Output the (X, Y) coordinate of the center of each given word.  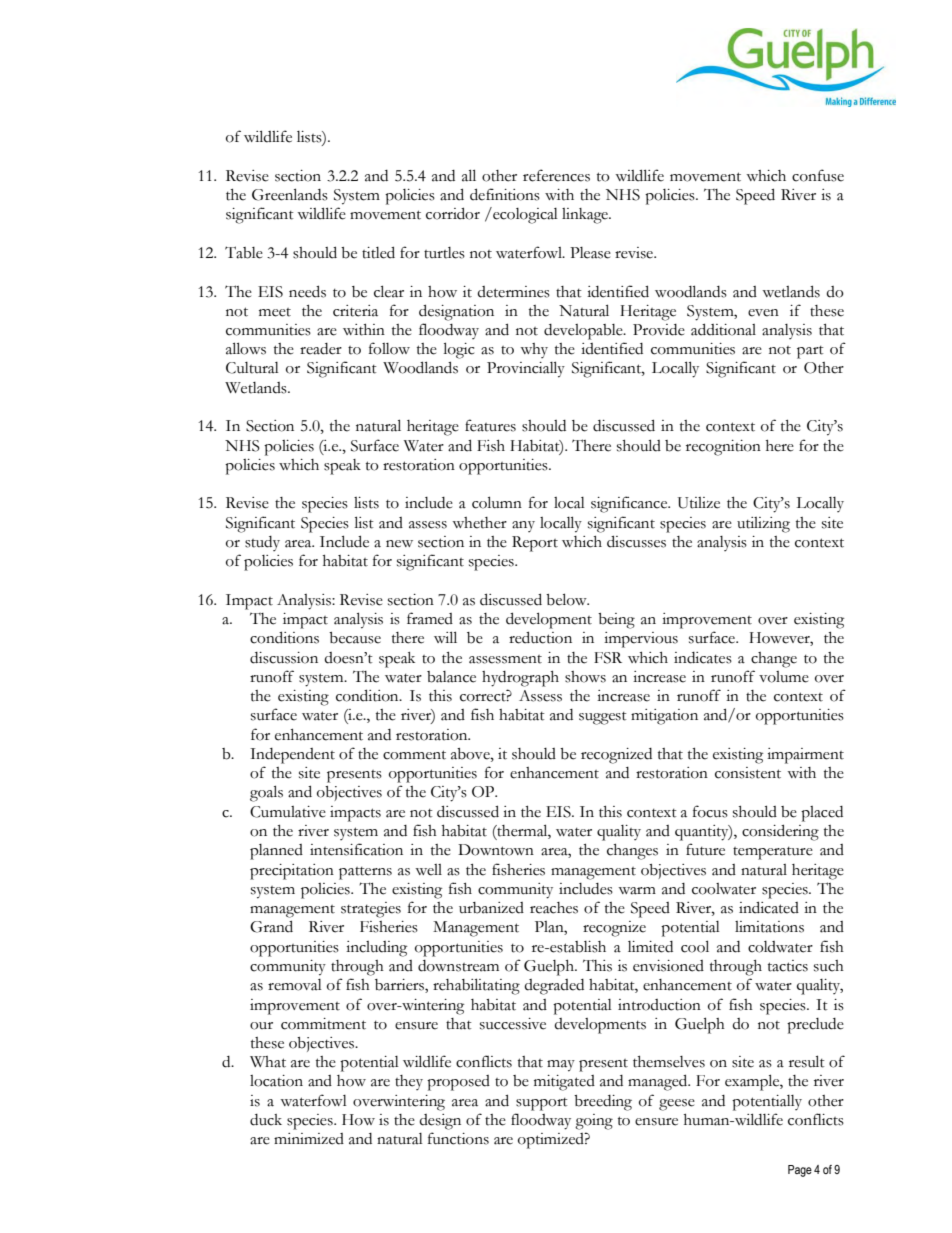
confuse (818, 175)
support (542, 1104)
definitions (505, 194)
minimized (309, 1139)
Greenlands (290, 194)
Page (800, 1171)
